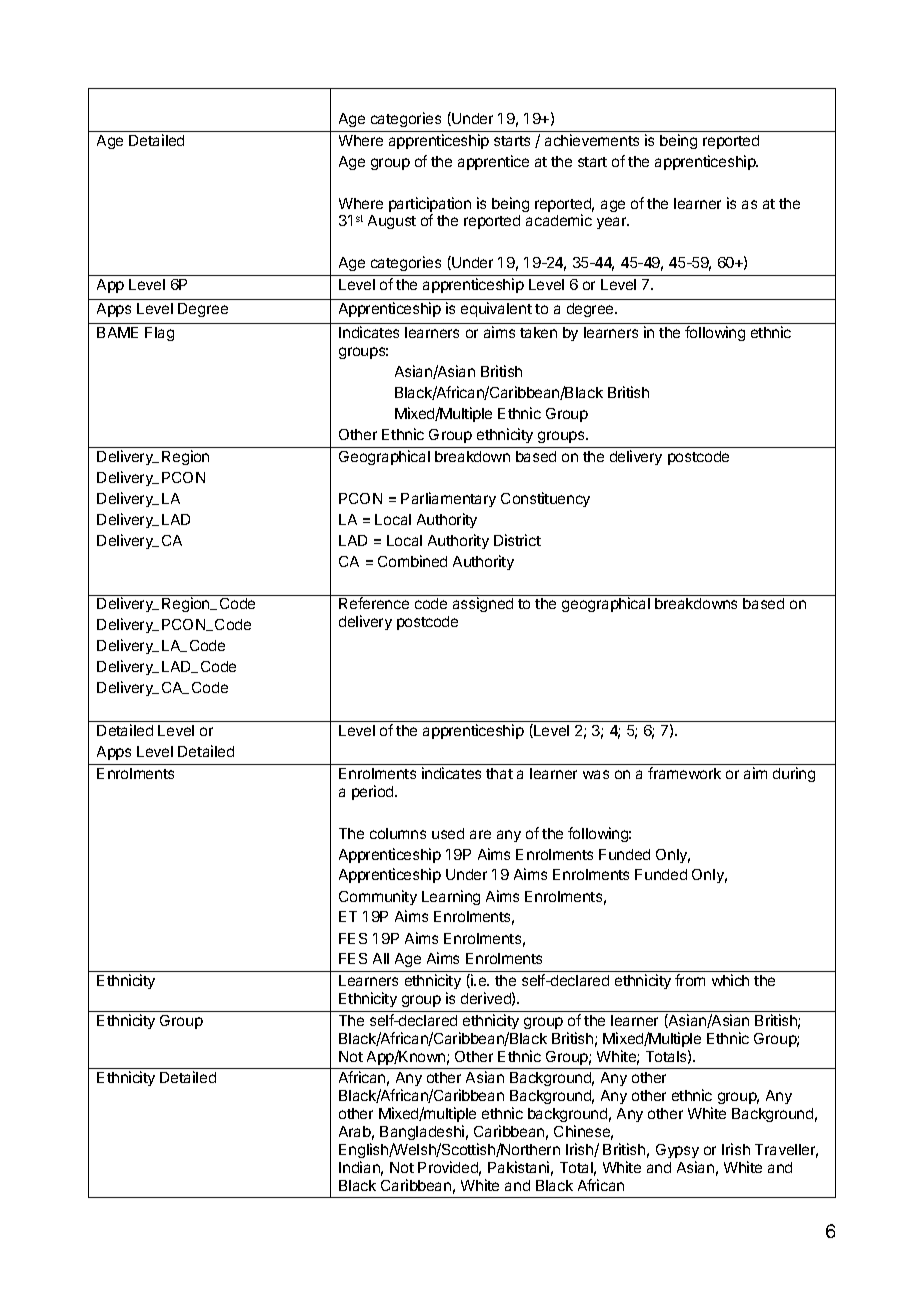  What do you see at coordinates (613, 223) in the page?
I see `year` at bounding box center [613, 223].
